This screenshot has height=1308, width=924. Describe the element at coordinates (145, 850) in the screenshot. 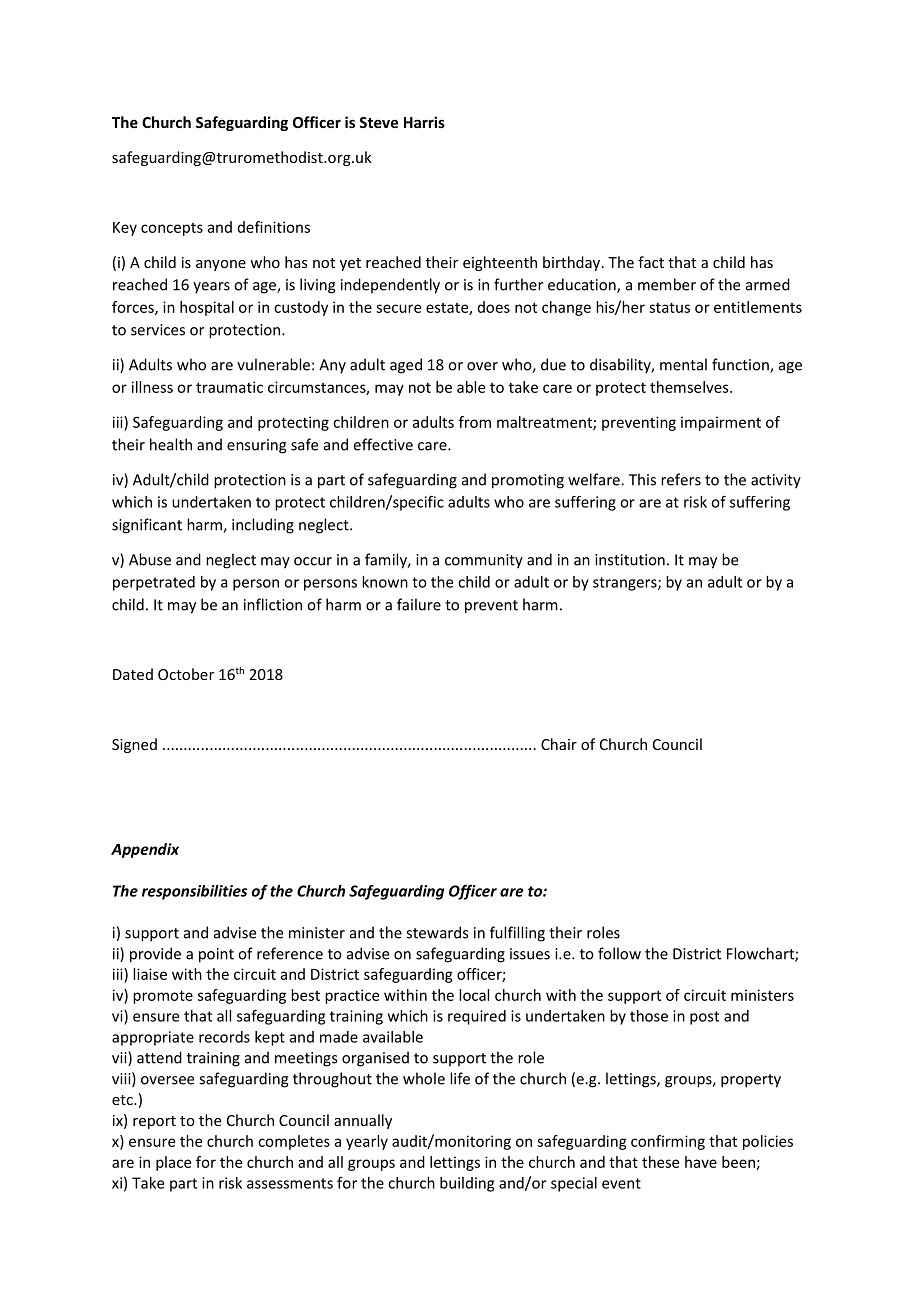

I see `Appendix` at that location.
